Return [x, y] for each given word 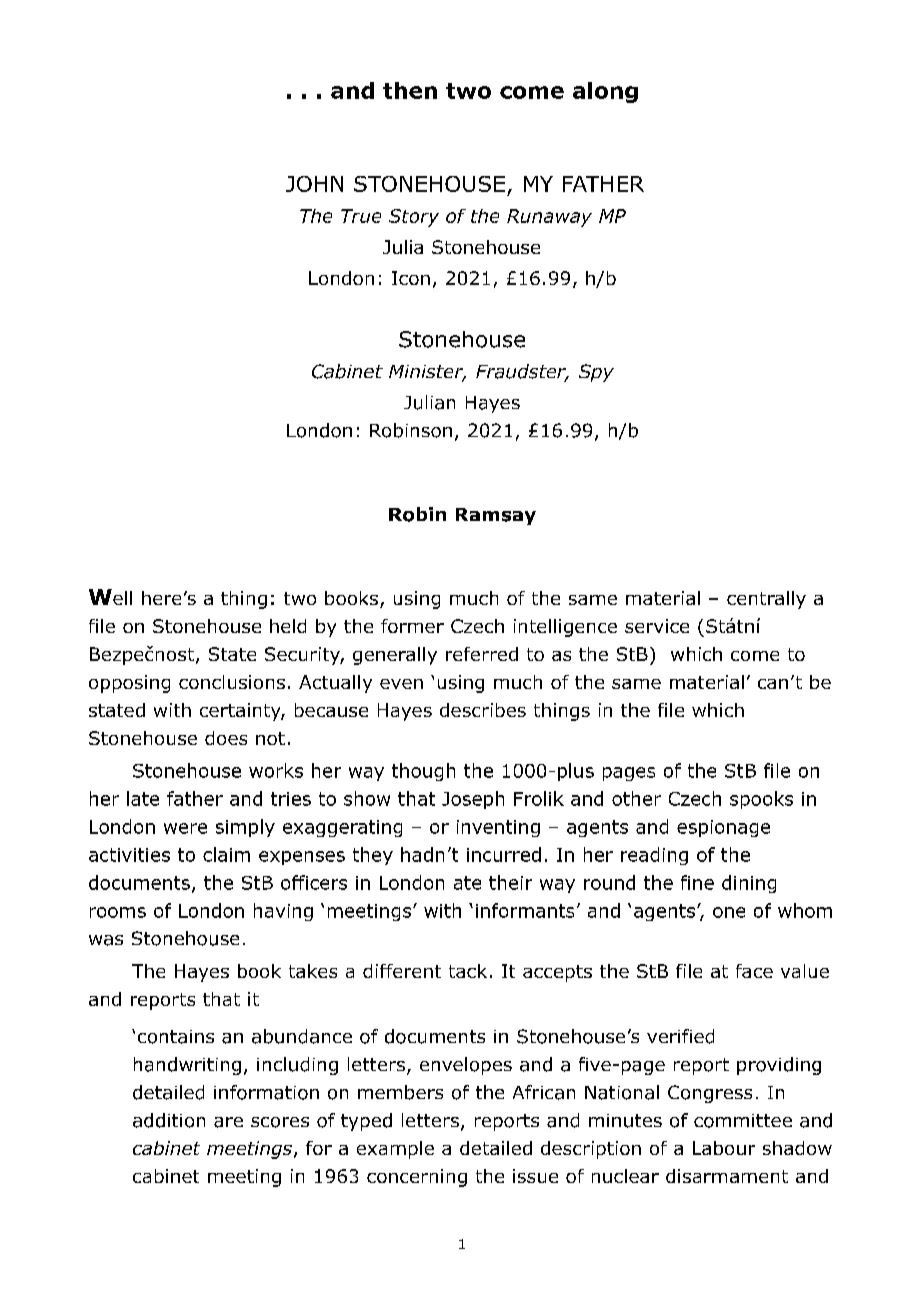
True [361, 216]
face [754, 971]
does [226, 738]
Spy [596, 373]
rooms [118, 912]
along [605, 92]
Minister [427, 373]
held [288, 626]
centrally [766, 600]
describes [483, 710]
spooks [761, 800]
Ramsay [496, 516]
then [410, 90]
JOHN [314, 184]
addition [169, 1120]
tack [468, 971]
